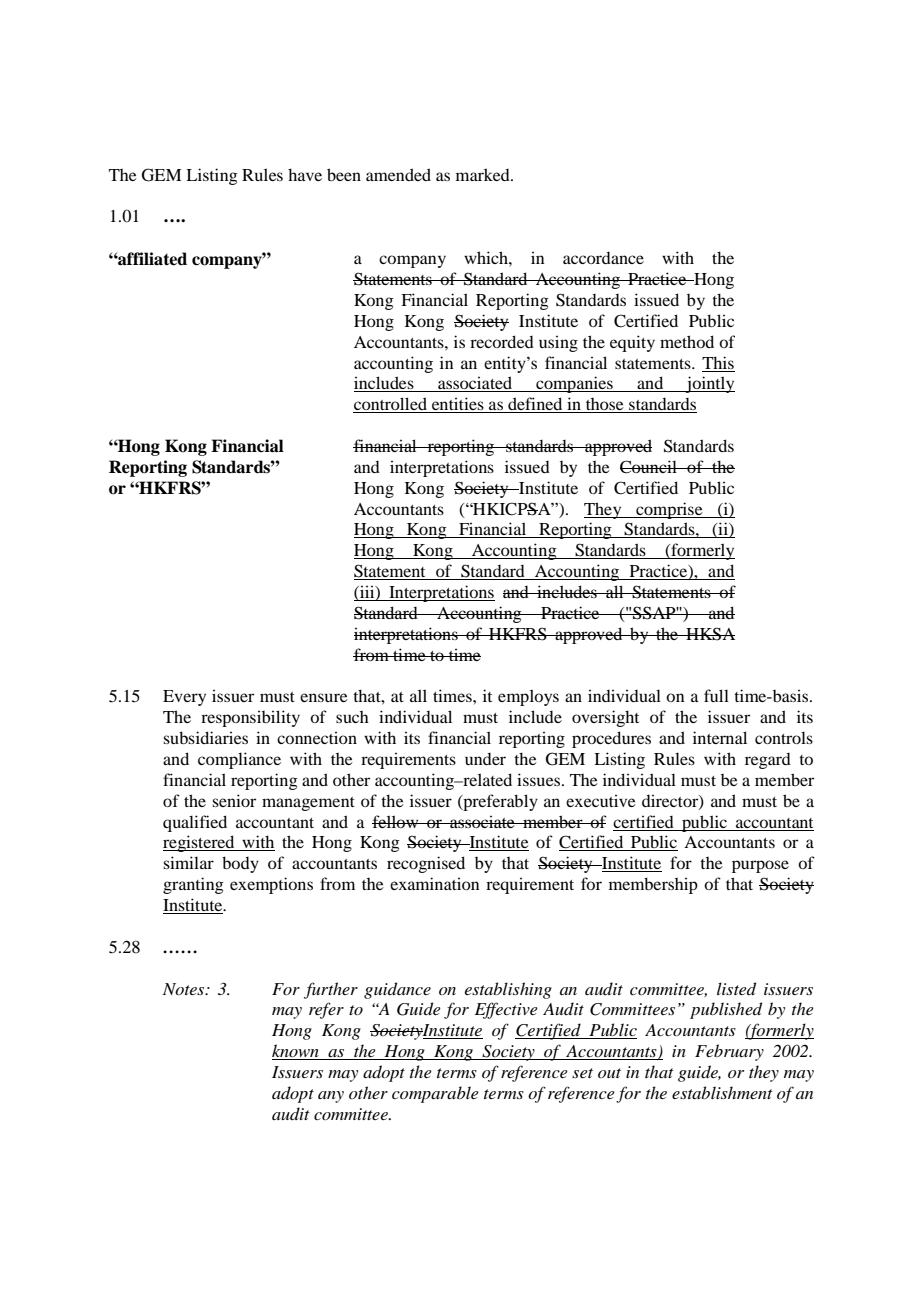 The height and width of the document is (1308, 924). Describe the element at coordinates (296, 1052) in the document. I see `known` at that location.
